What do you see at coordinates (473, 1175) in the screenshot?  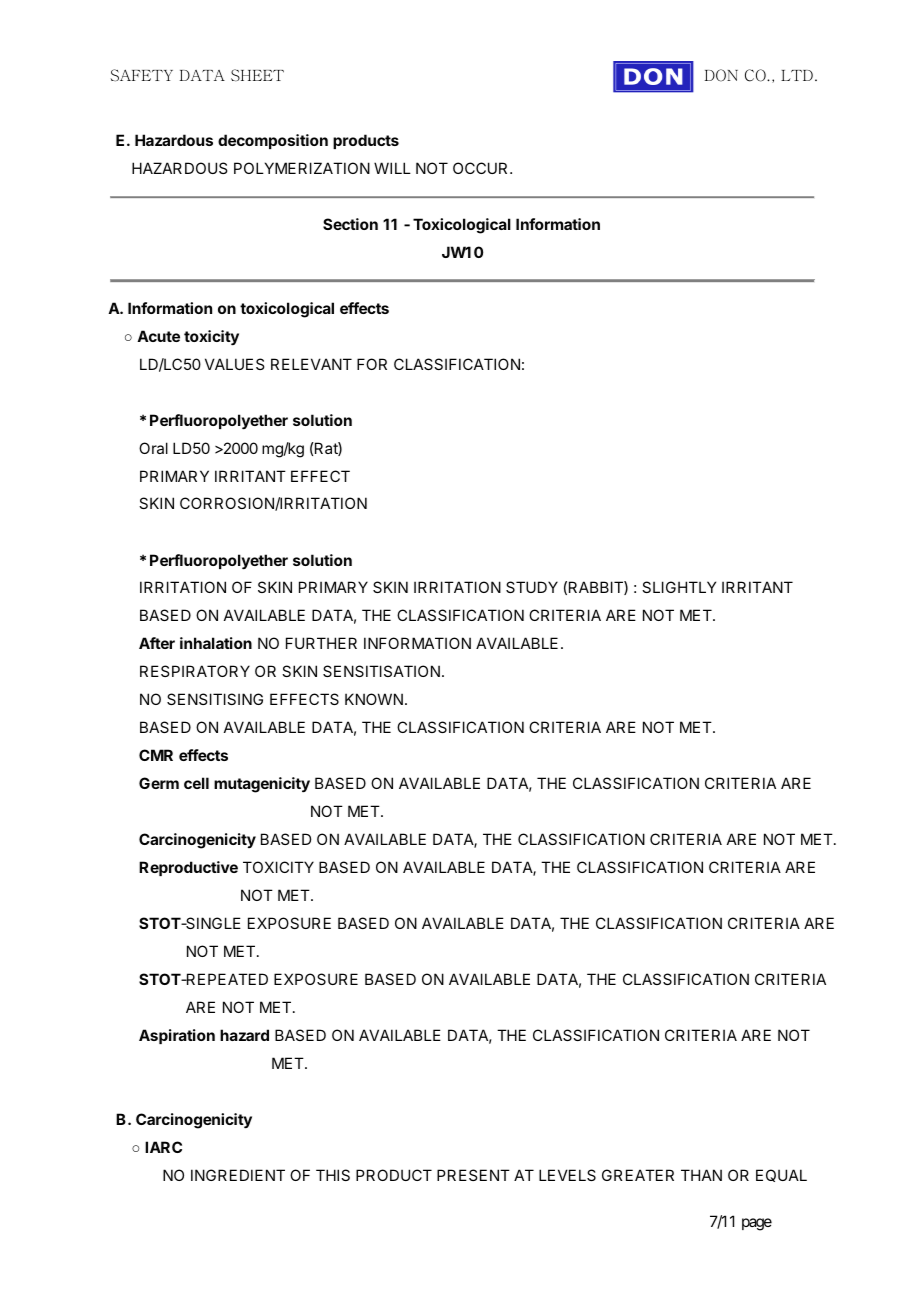 I see `PRESENT` at bounding box center [473, 1175].
